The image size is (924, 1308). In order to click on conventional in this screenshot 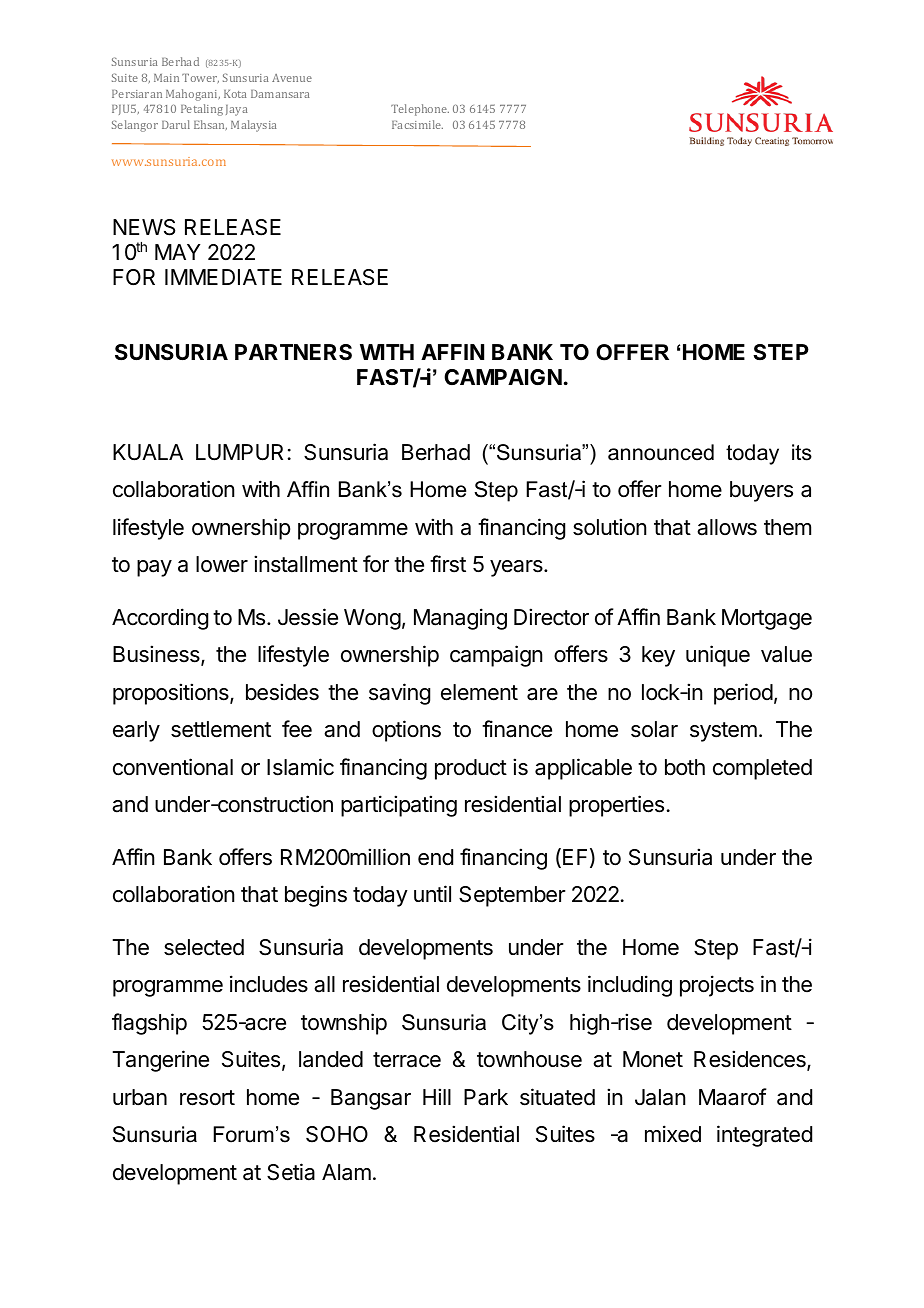, I will do `click(173, 767)`.
